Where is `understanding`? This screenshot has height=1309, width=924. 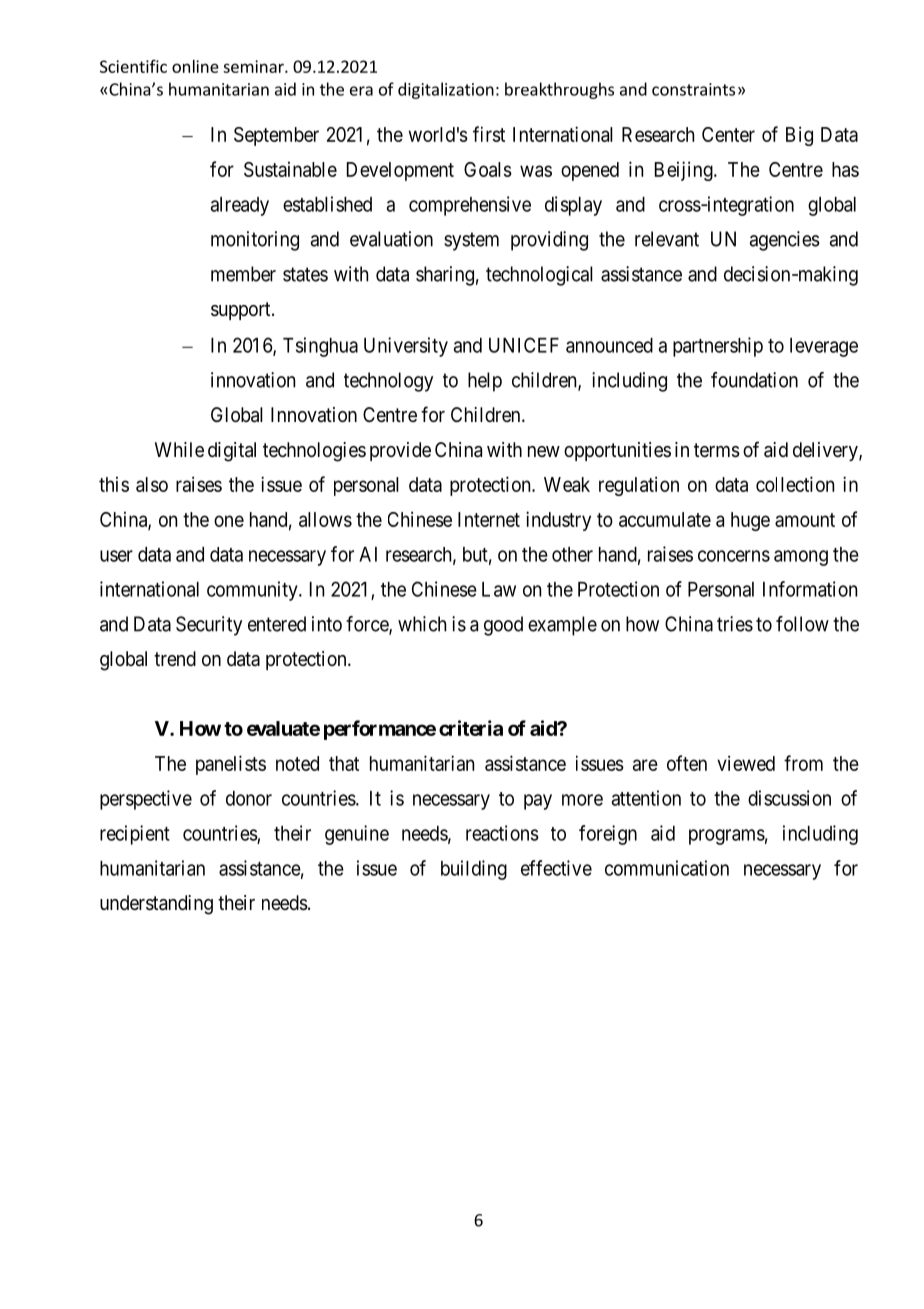 understanding is located at coordinates (156, 905).
